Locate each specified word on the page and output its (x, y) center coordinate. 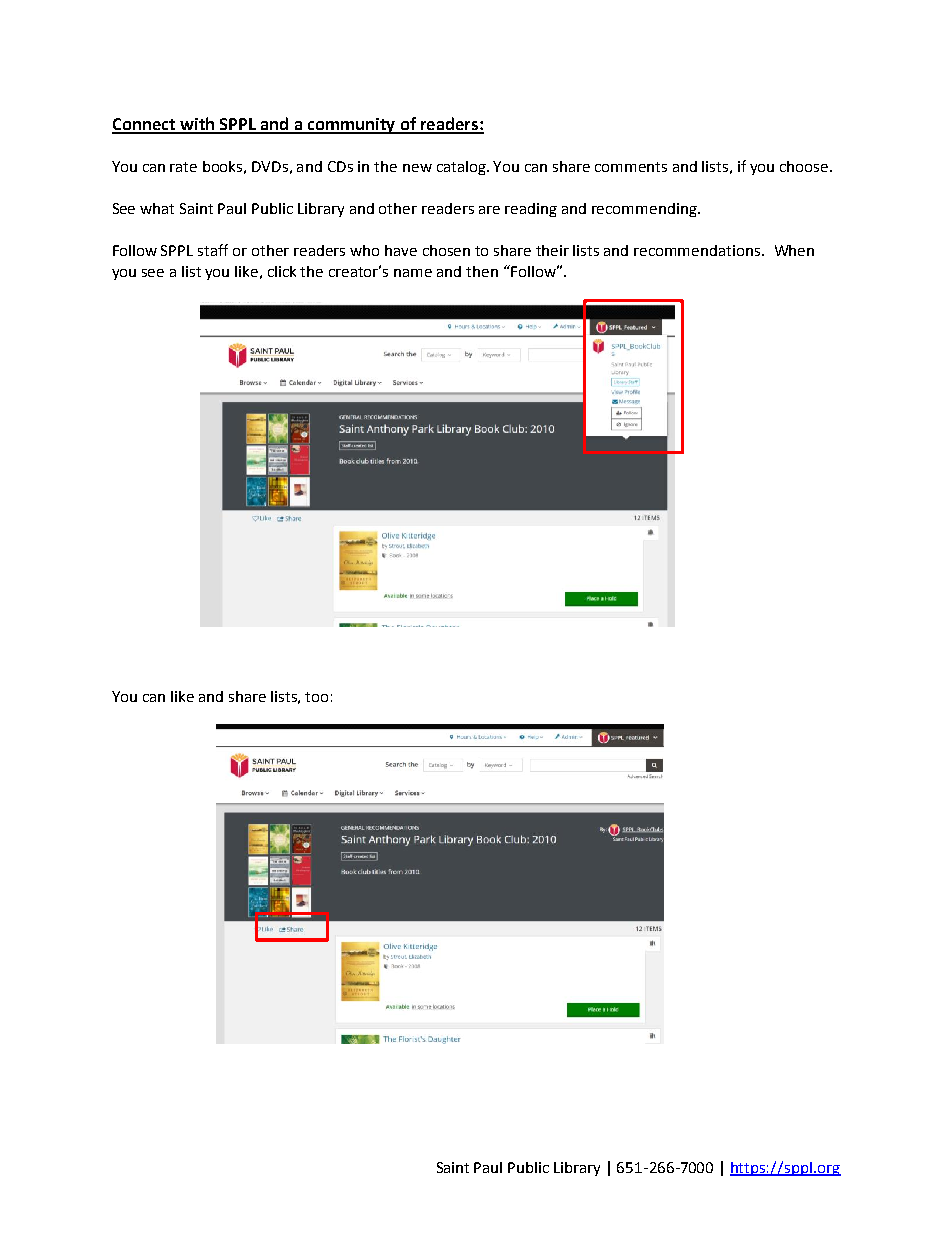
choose (805, 166)
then (482, 271)
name (413, 273)
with (197, 125)
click (282, 271)
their (552, 250)
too (316, 697)
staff (213, 250)
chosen (446, 250)
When (794, 250)
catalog (462, 168)
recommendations (698, 250)
